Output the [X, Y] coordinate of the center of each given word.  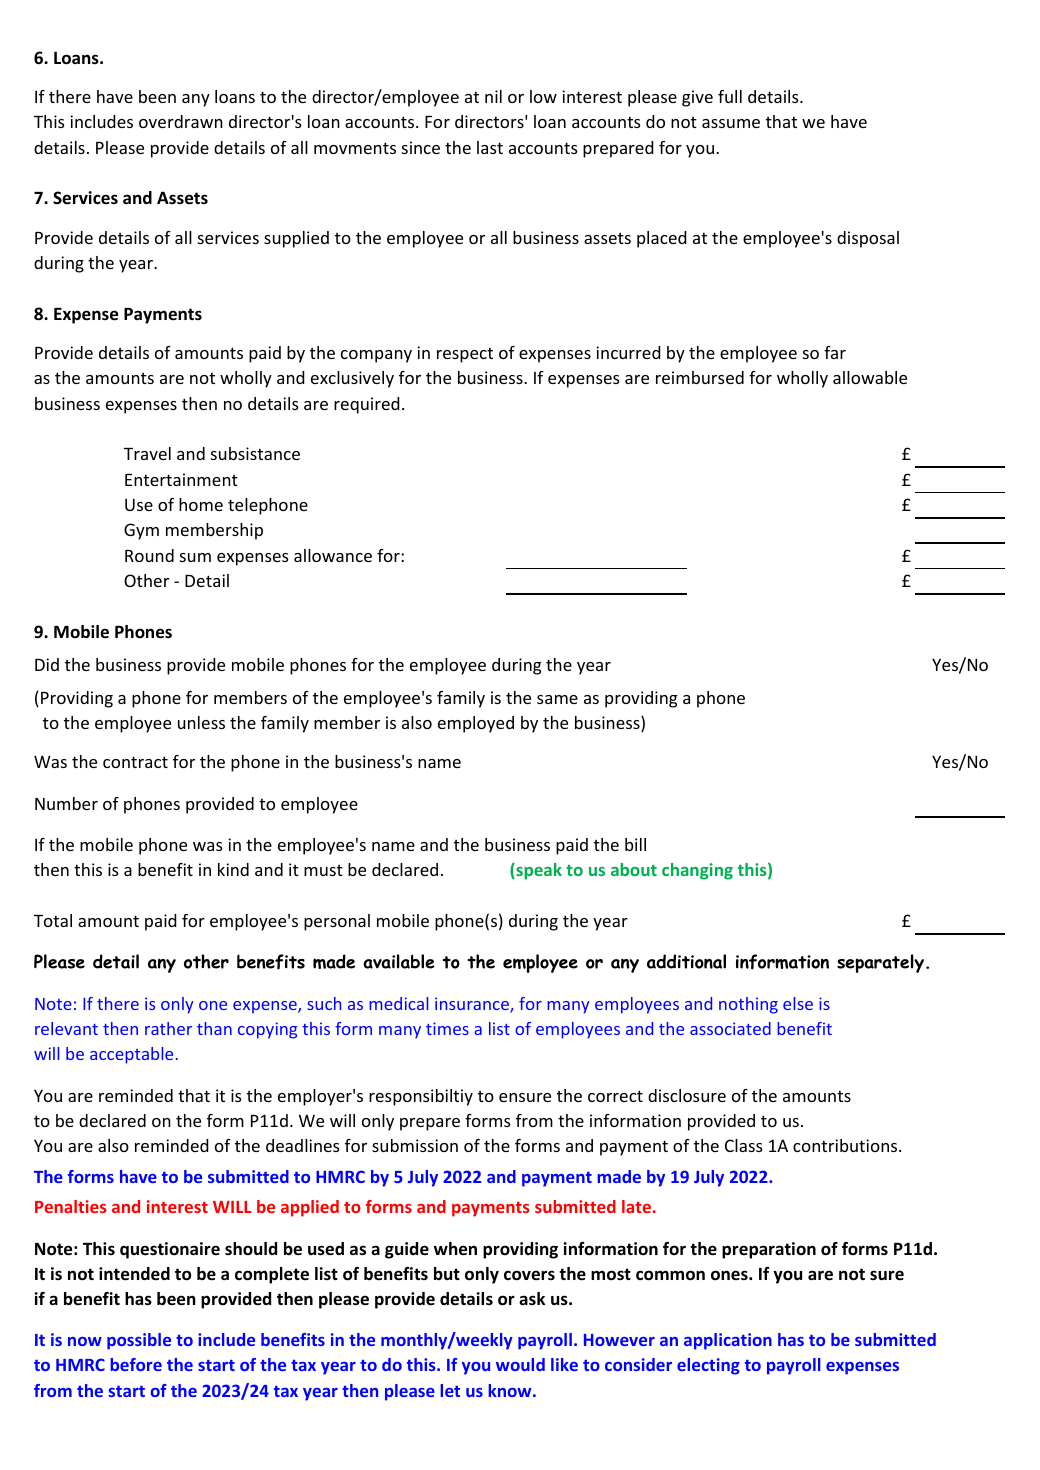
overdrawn [181, 121]
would [520, 1364]
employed [476, 724]
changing [697, 871]
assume [731, 123]
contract [135, 762]
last [490, 147]
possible [139, 1341]
